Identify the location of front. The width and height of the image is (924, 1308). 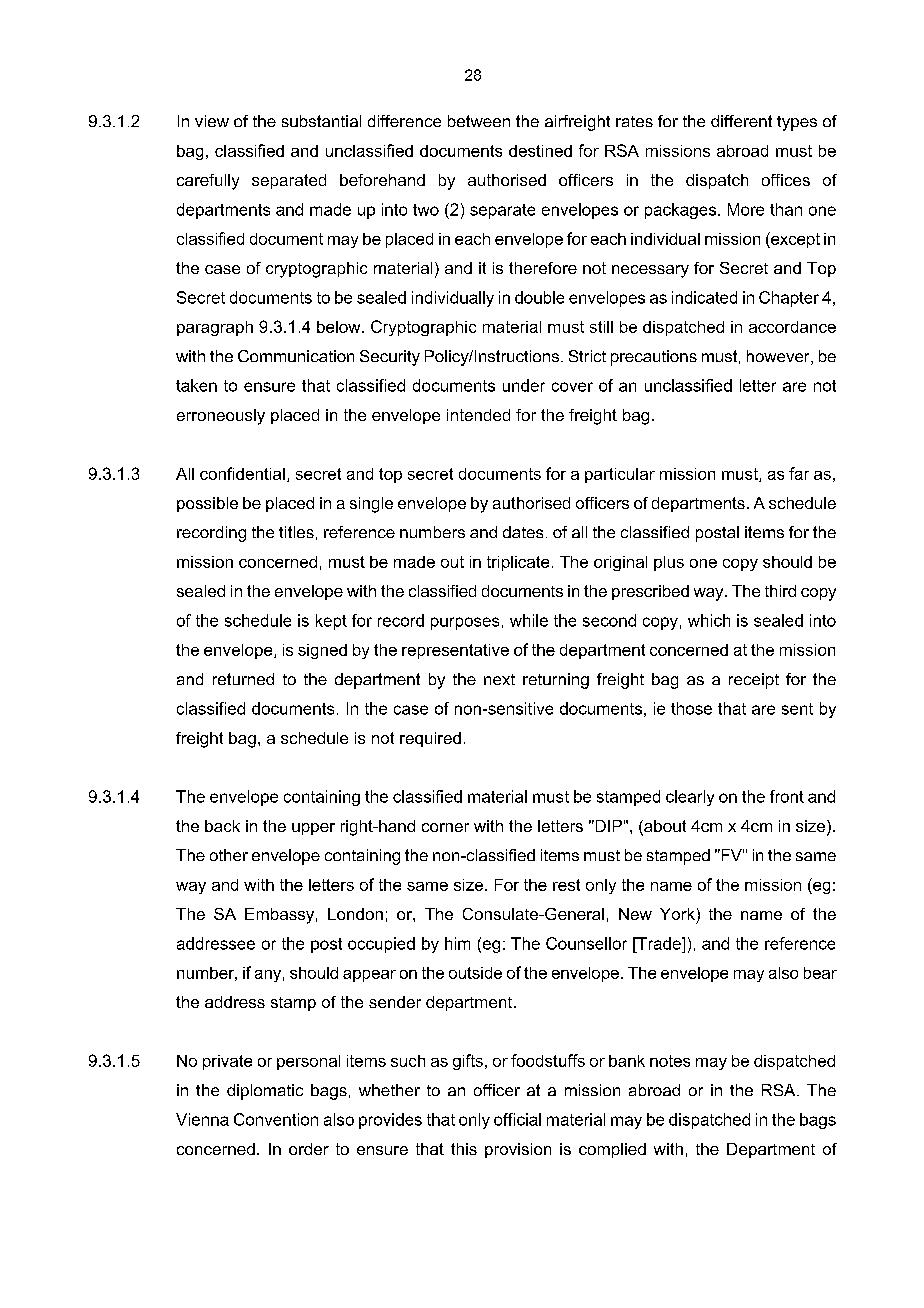
(787, 796).
